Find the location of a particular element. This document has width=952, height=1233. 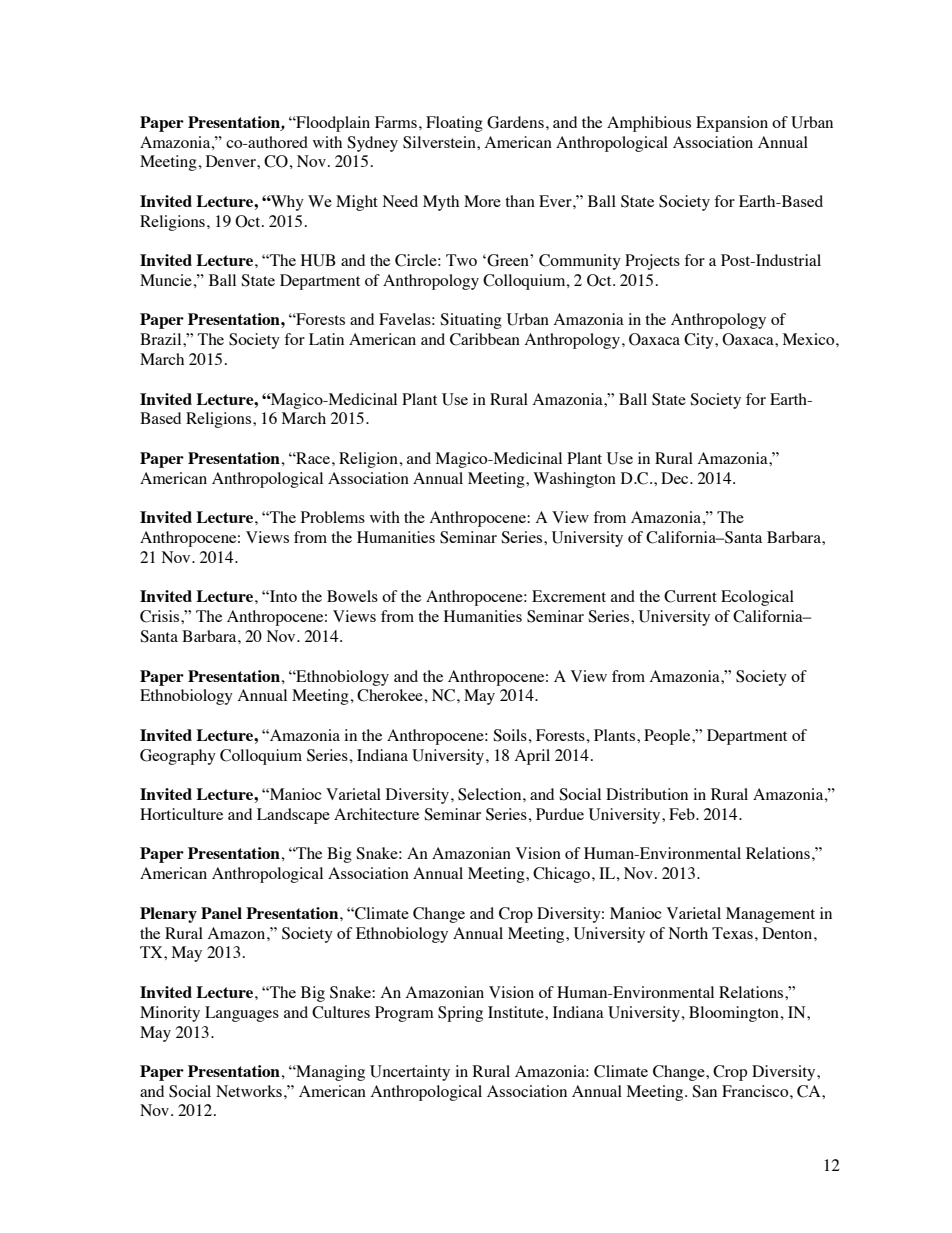

Spring is located at coordinates (460, 1014).
